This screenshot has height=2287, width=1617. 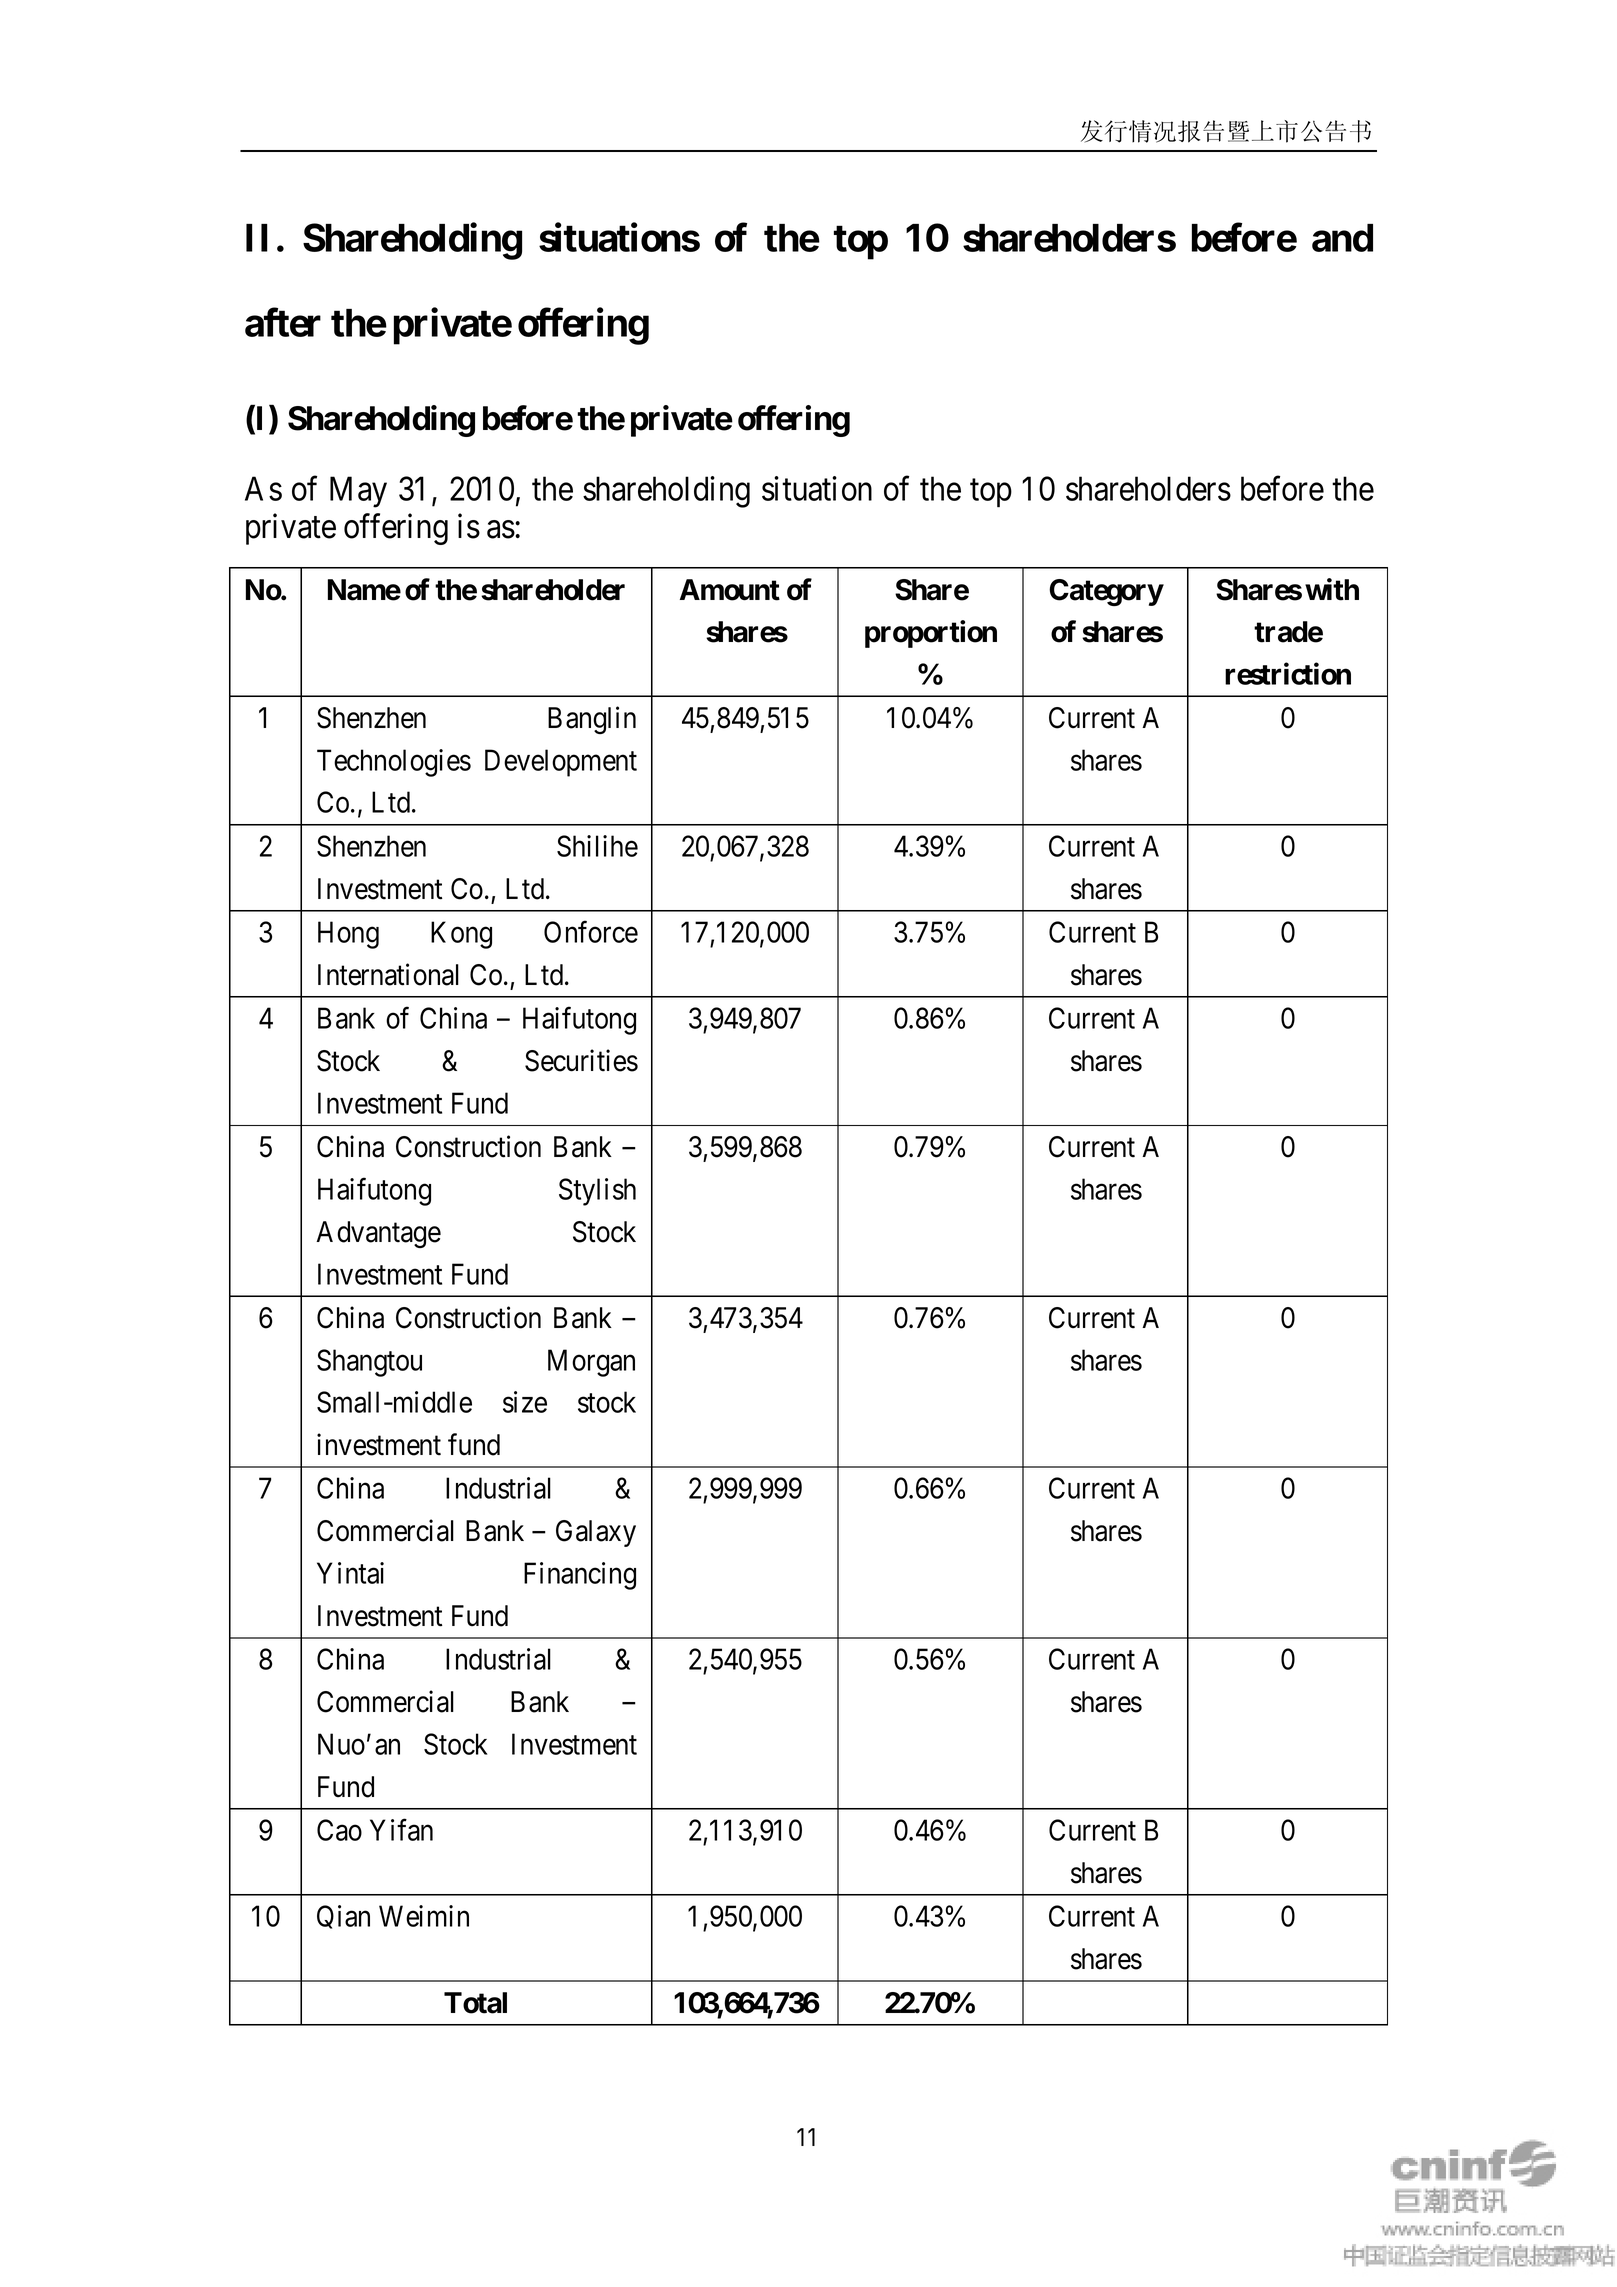 What do you see at coordinates (597, 1192) in the screenshot?
I see `Stylish` at bounding box center [597, 1192].
